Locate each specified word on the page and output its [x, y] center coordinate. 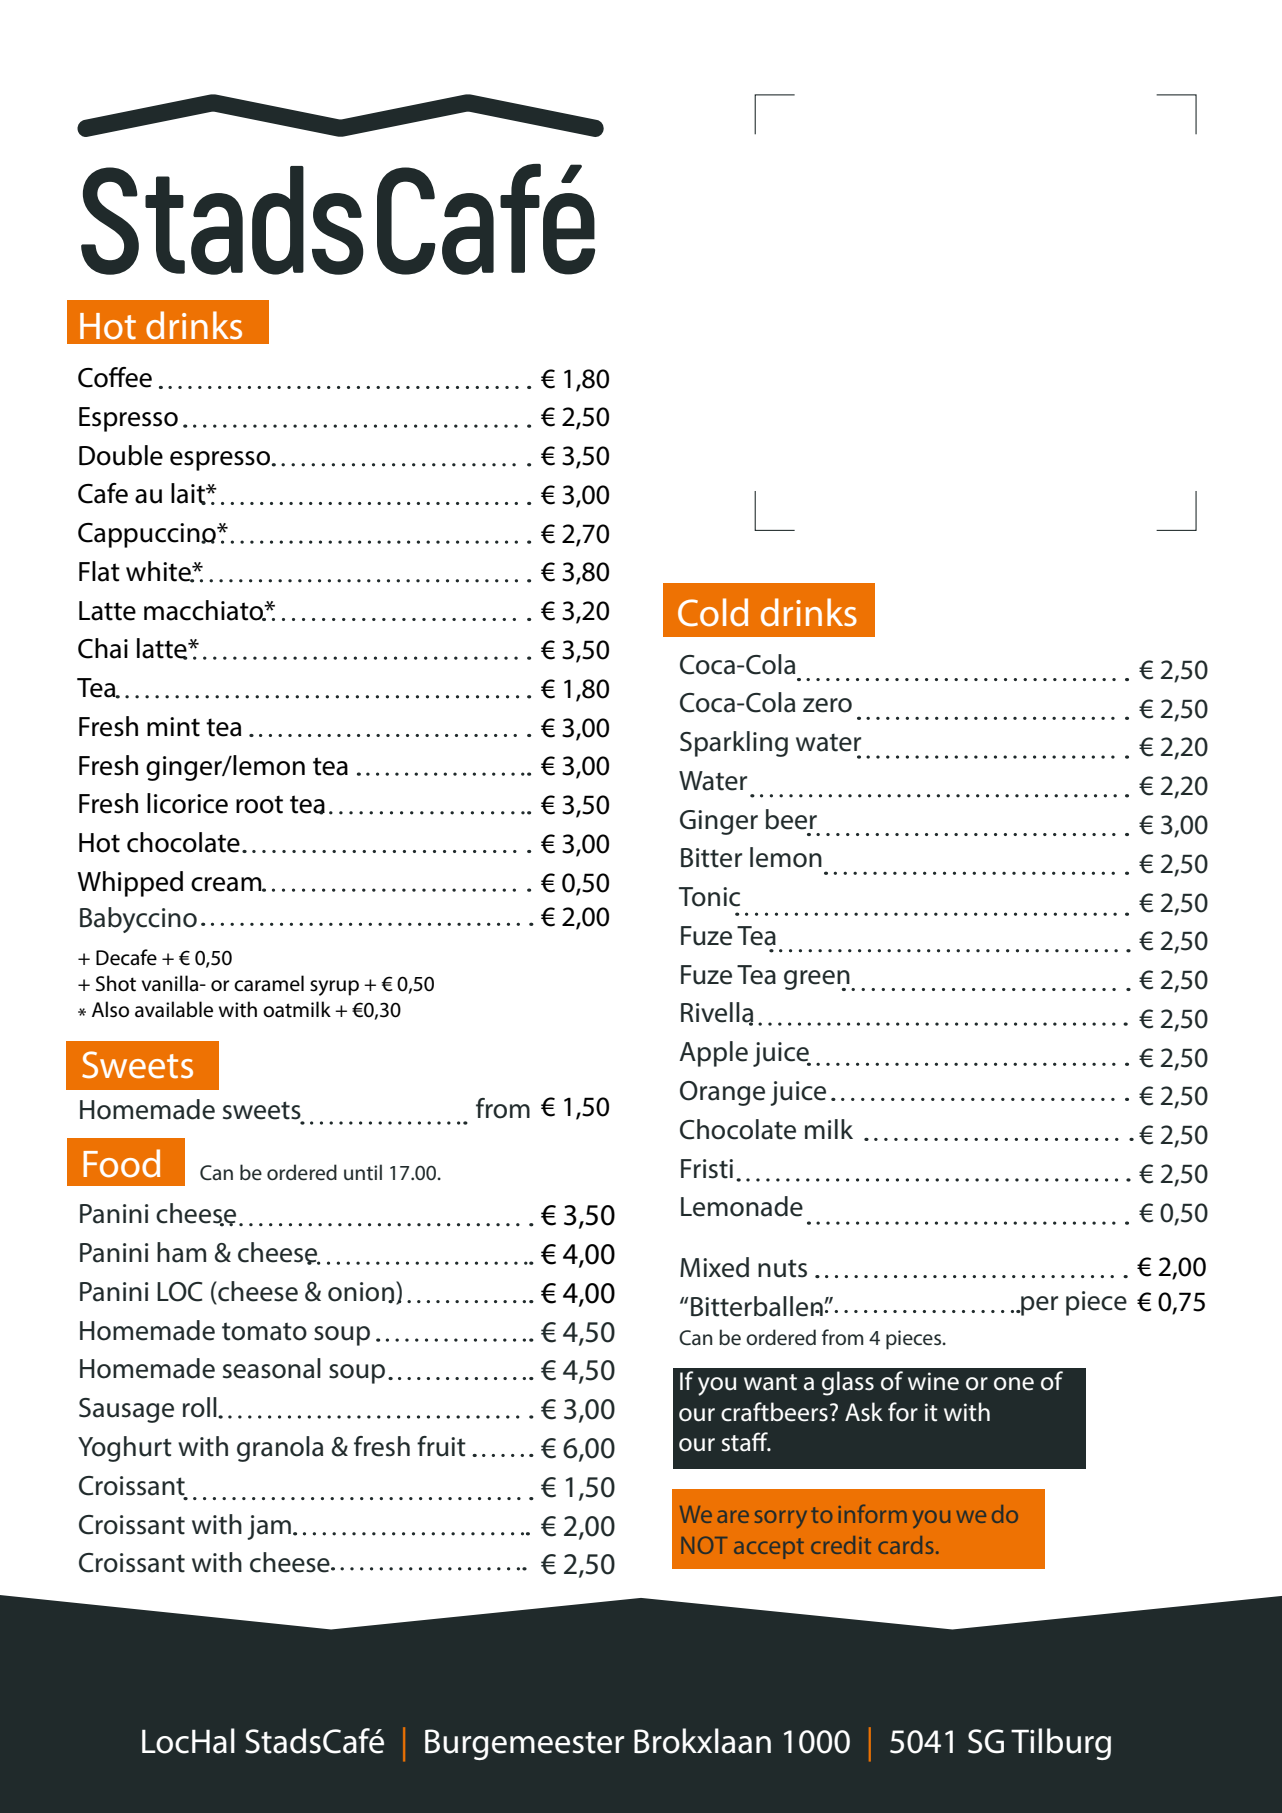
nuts [782, 1268]
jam [269, 1527]
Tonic [709, 897]
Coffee [115, 377]
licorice [187, 803]
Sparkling [734, 744]
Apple [713, 1054]
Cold [713, 612]
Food [121, 1163]
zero [827, 705]
